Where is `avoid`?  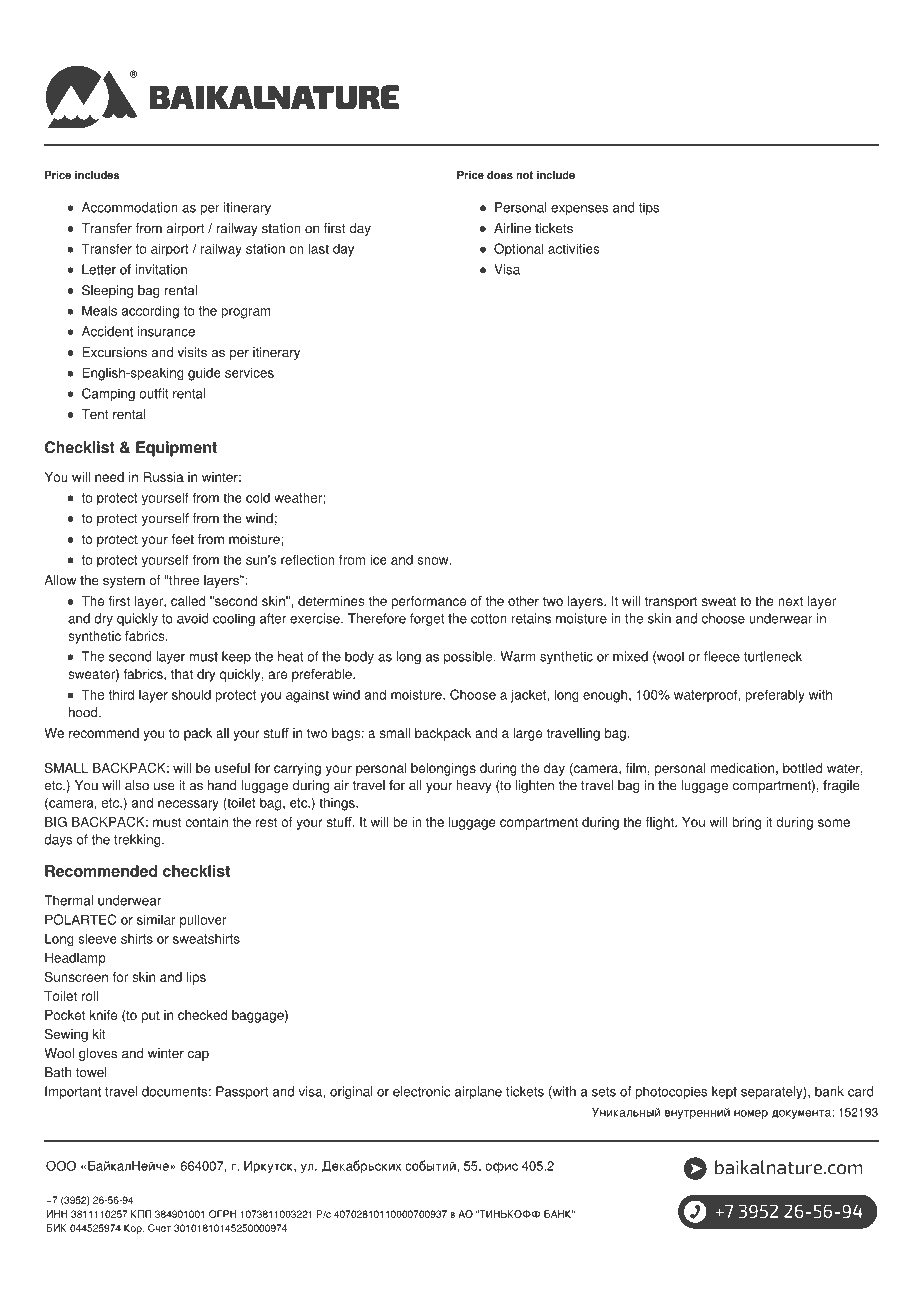
avoid is located at coordinates (192, 618).
